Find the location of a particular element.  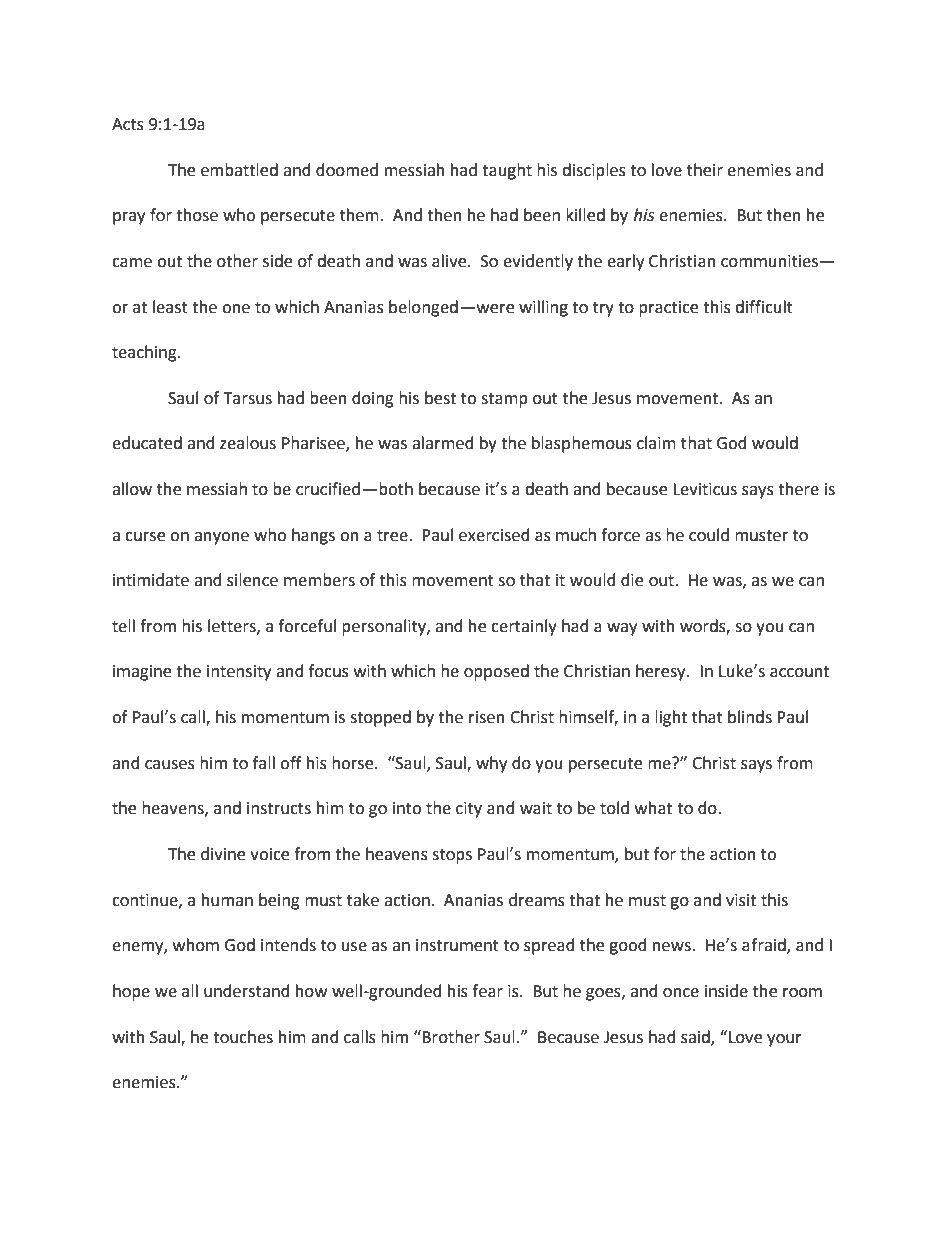

said is located at coordinates (696, 1037).
